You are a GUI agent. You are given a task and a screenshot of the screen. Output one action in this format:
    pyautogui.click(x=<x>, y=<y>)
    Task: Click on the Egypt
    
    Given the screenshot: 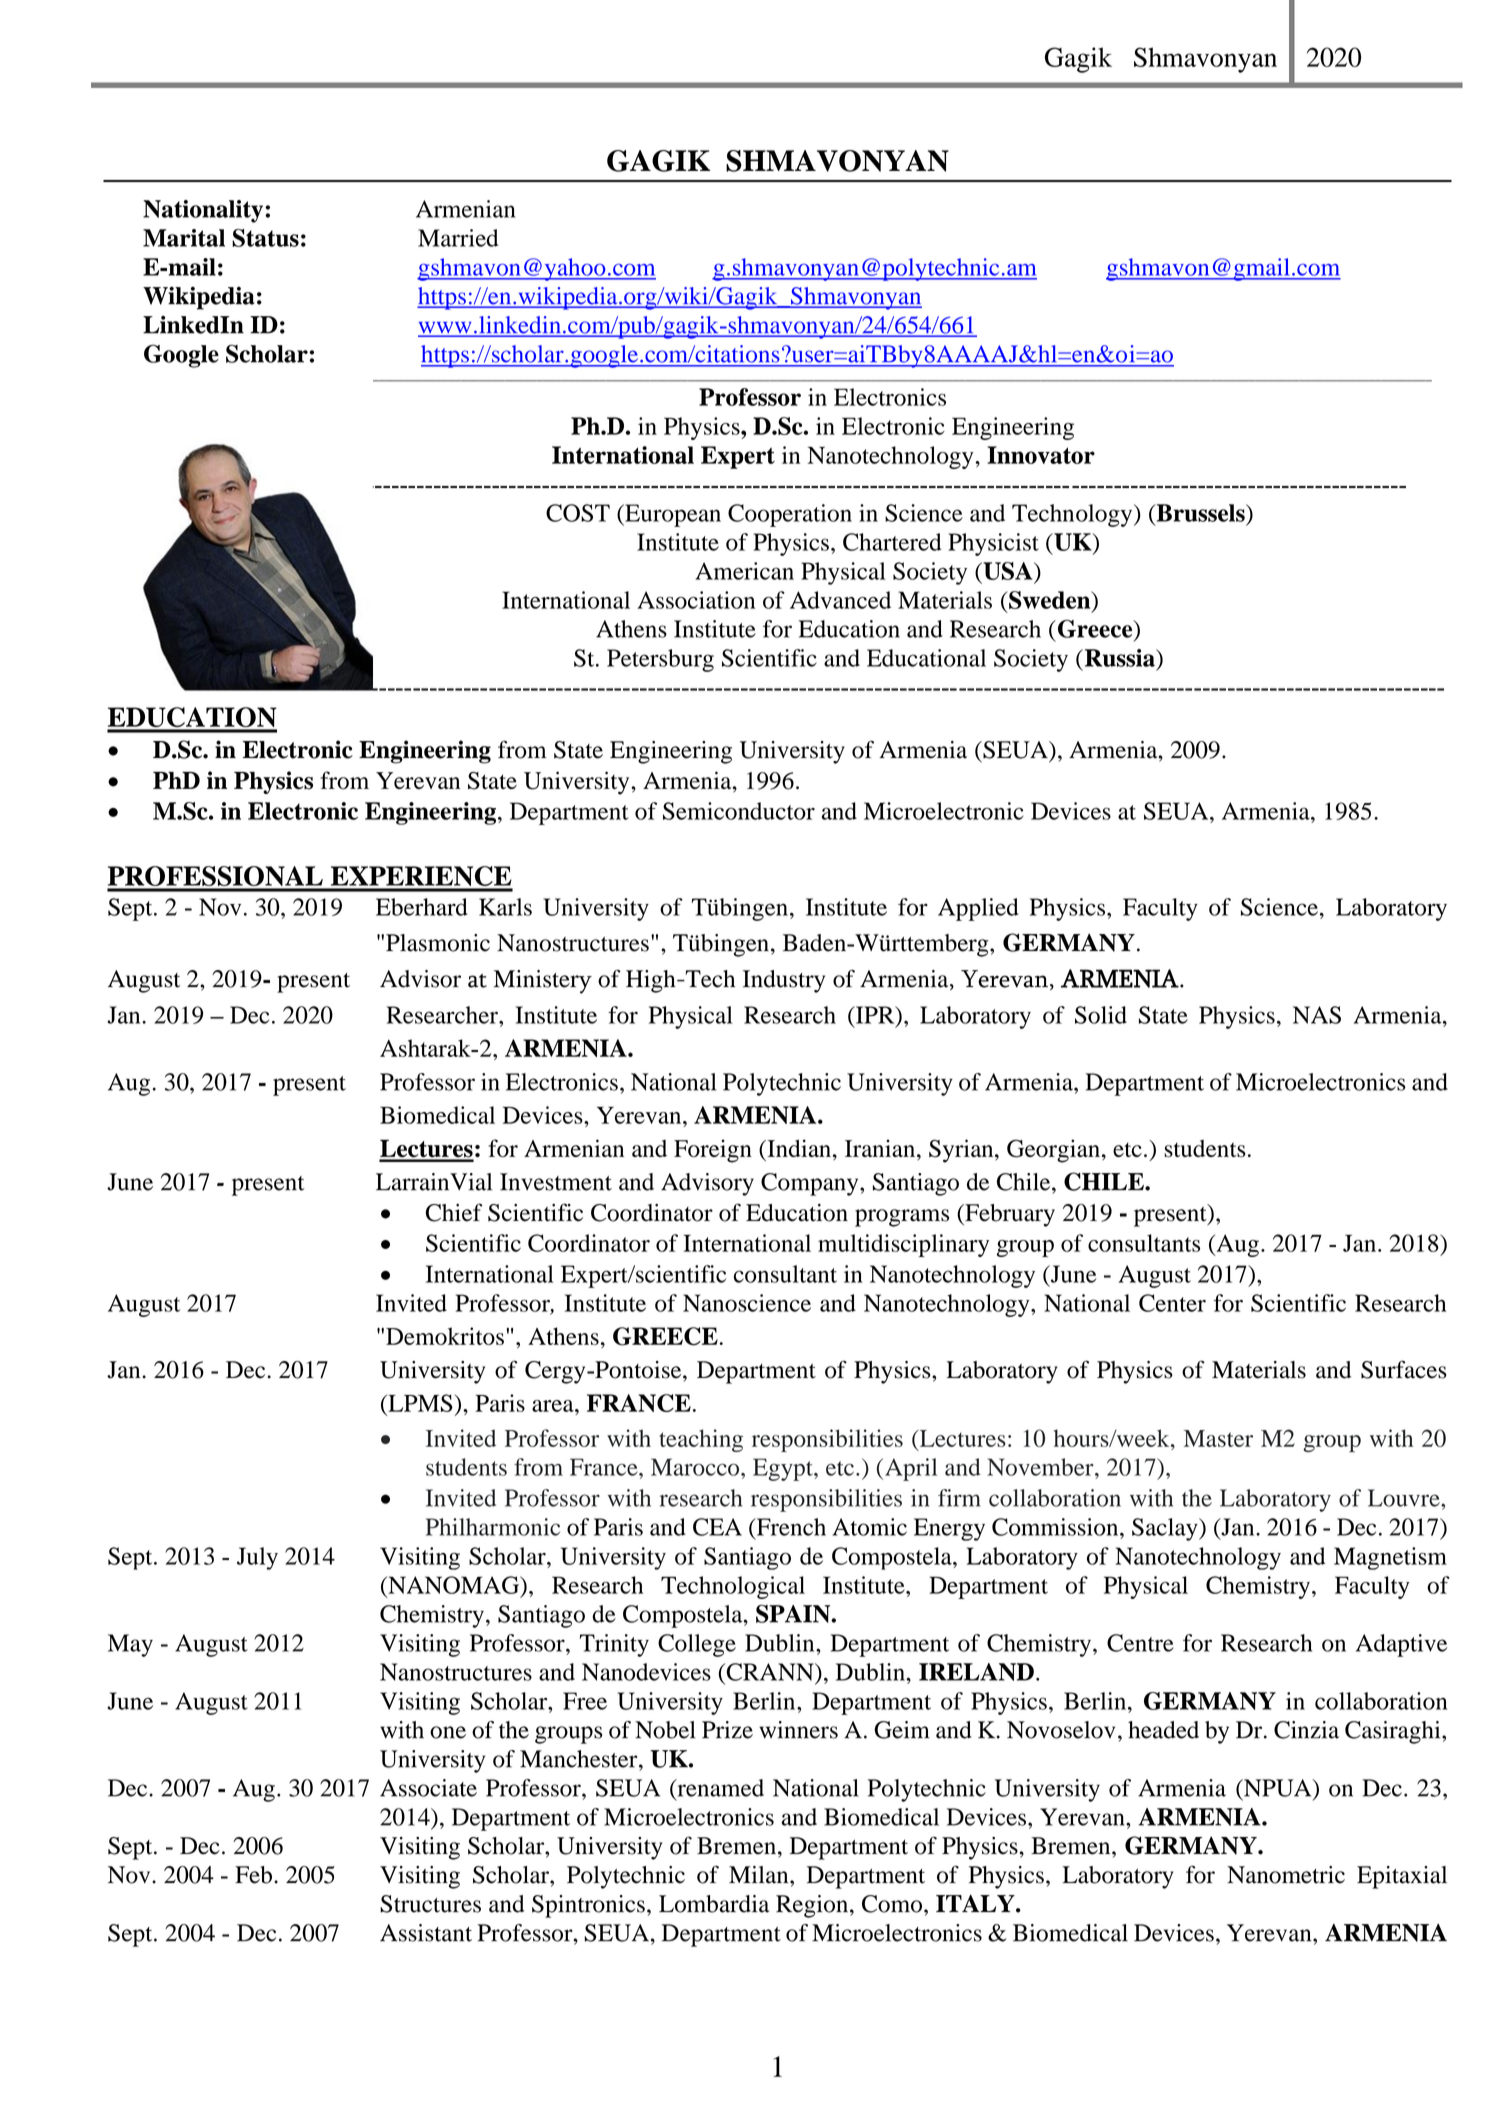 What is the action you would take?
    pyautogui.click(x=784, y=1469)
